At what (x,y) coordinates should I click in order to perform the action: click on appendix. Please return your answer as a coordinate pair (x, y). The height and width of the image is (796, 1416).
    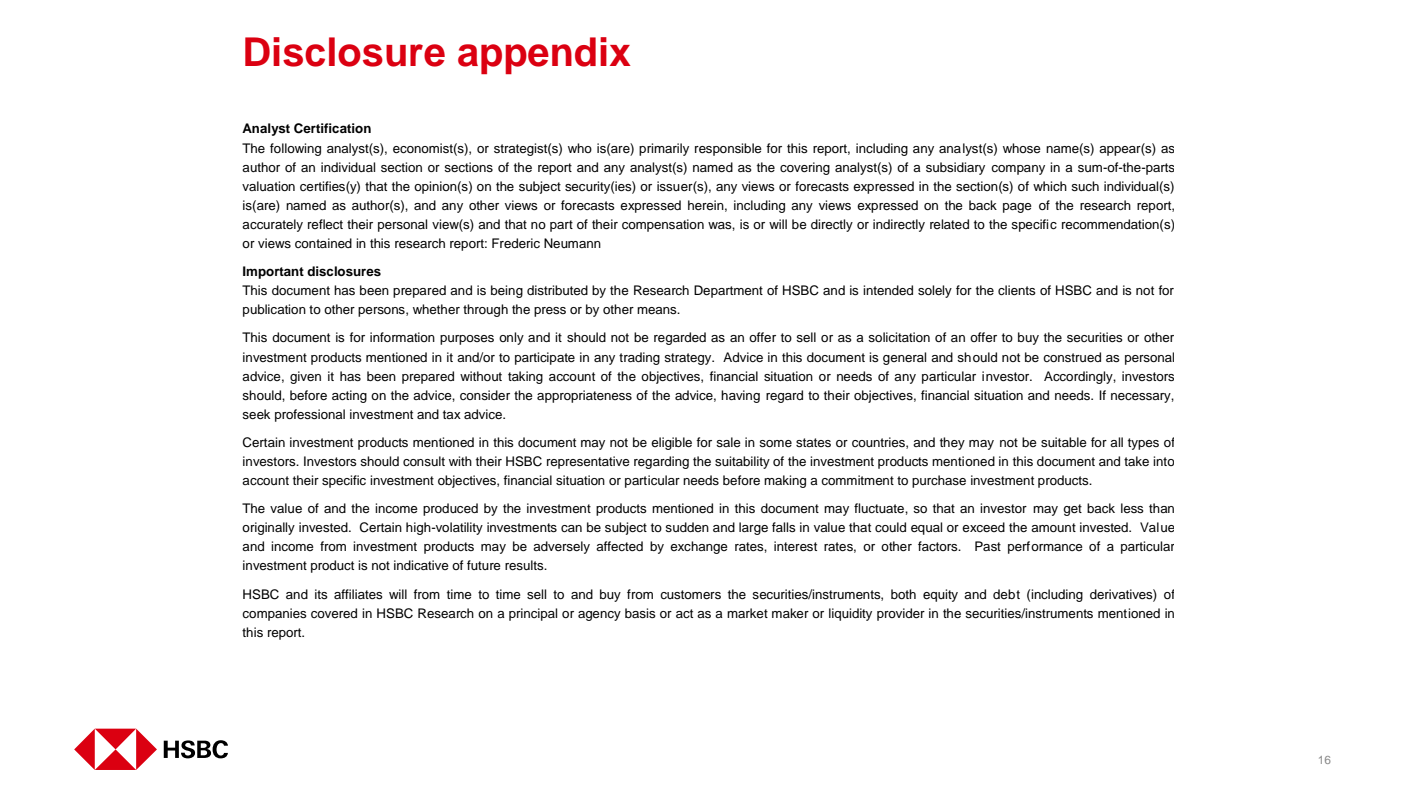
    Looking at the image, I should click on (544, 55).
